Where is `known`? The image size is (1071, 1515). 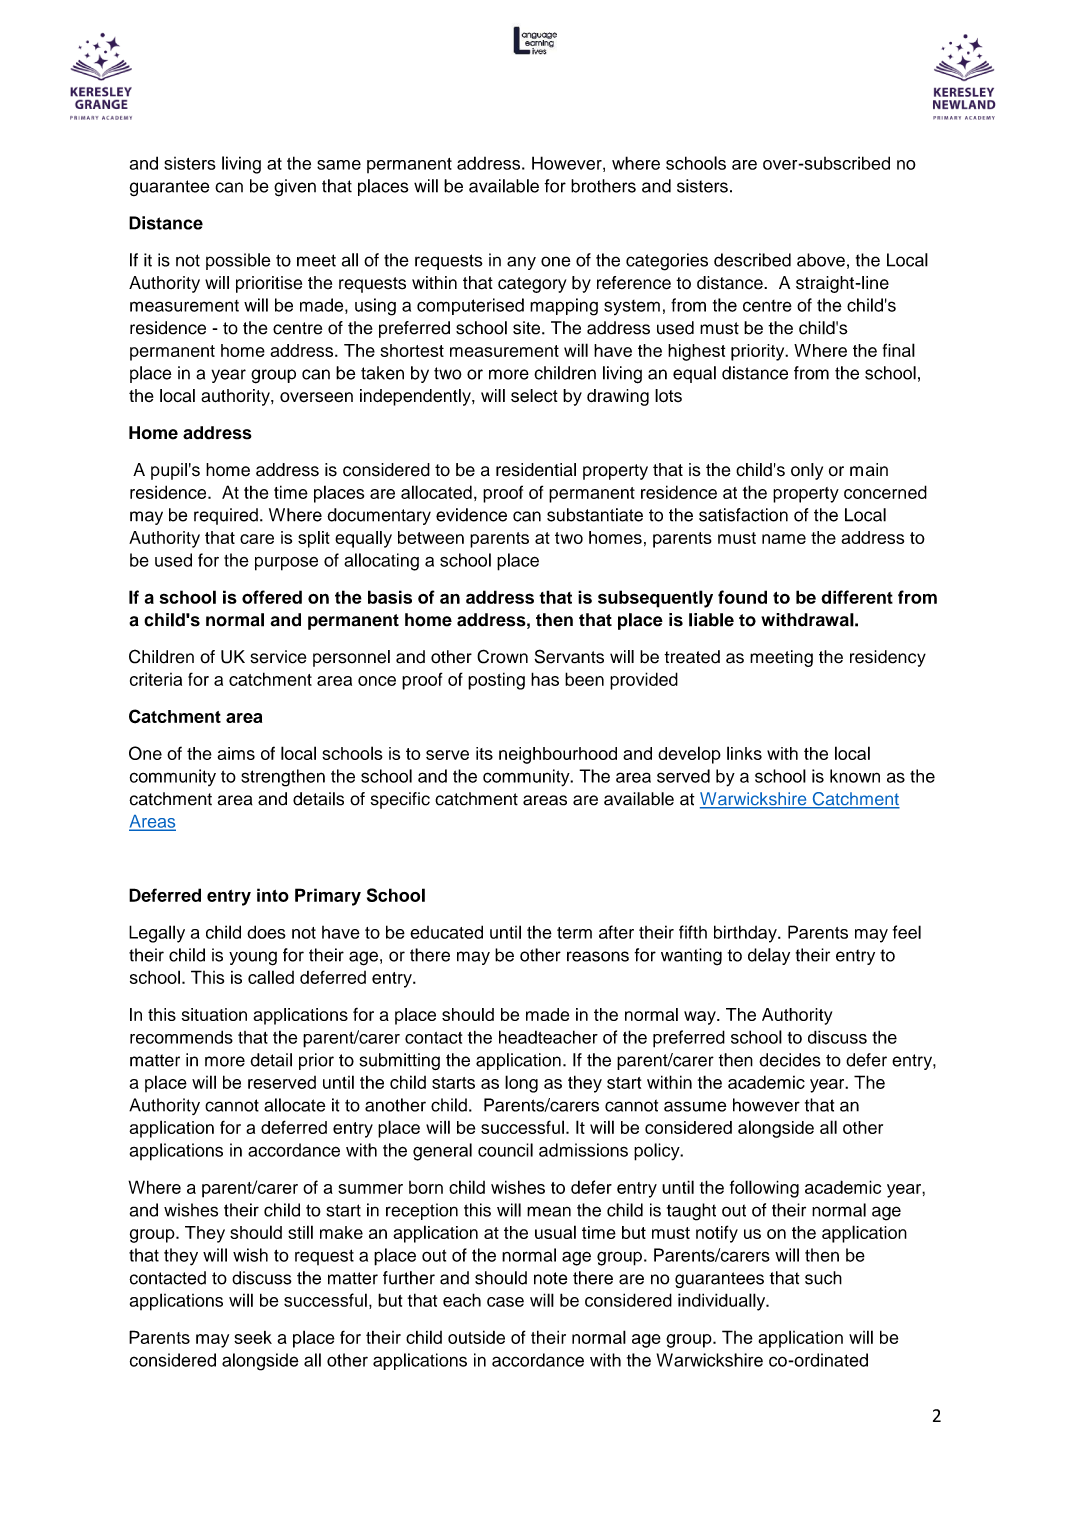 known is located at coordinates (855, 776).
